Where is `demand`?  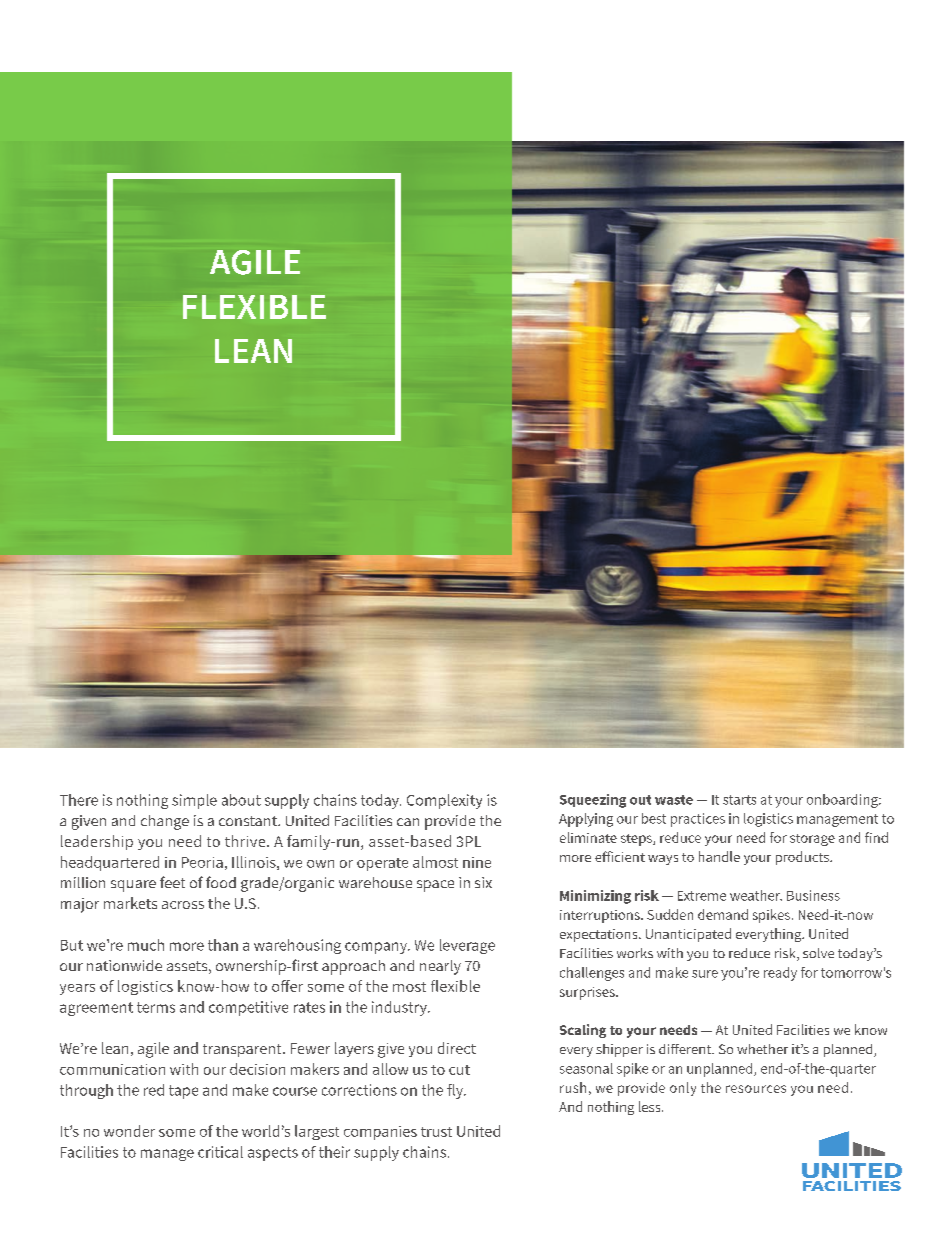
demand is located at coordinates (723, 914).
